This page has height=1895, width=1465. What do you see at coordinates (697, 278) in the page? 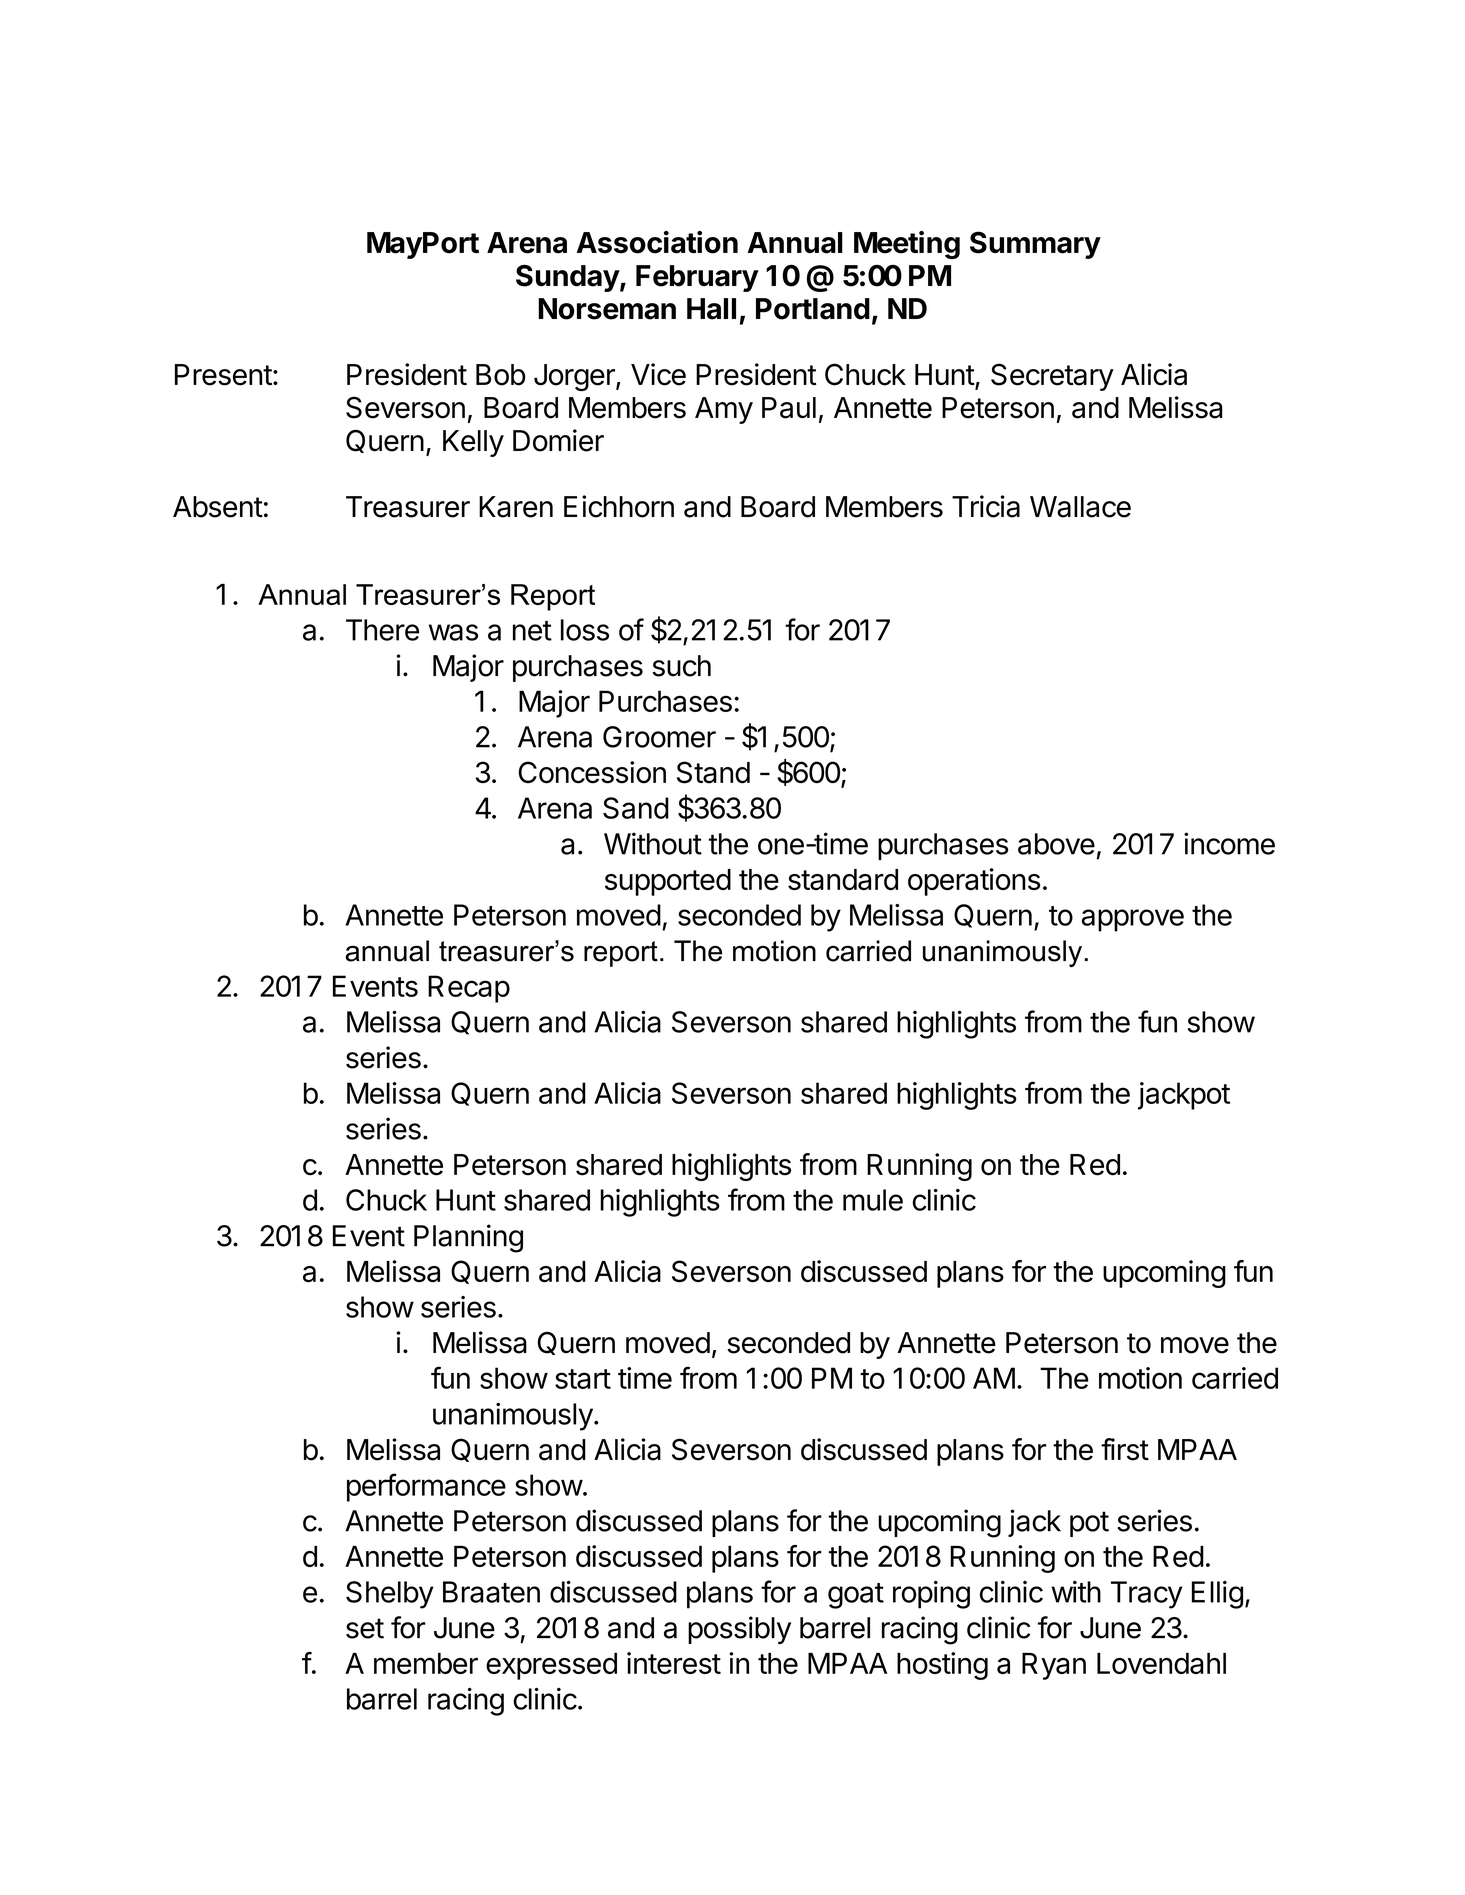
I see `February` at bounding box center [697, 278].
